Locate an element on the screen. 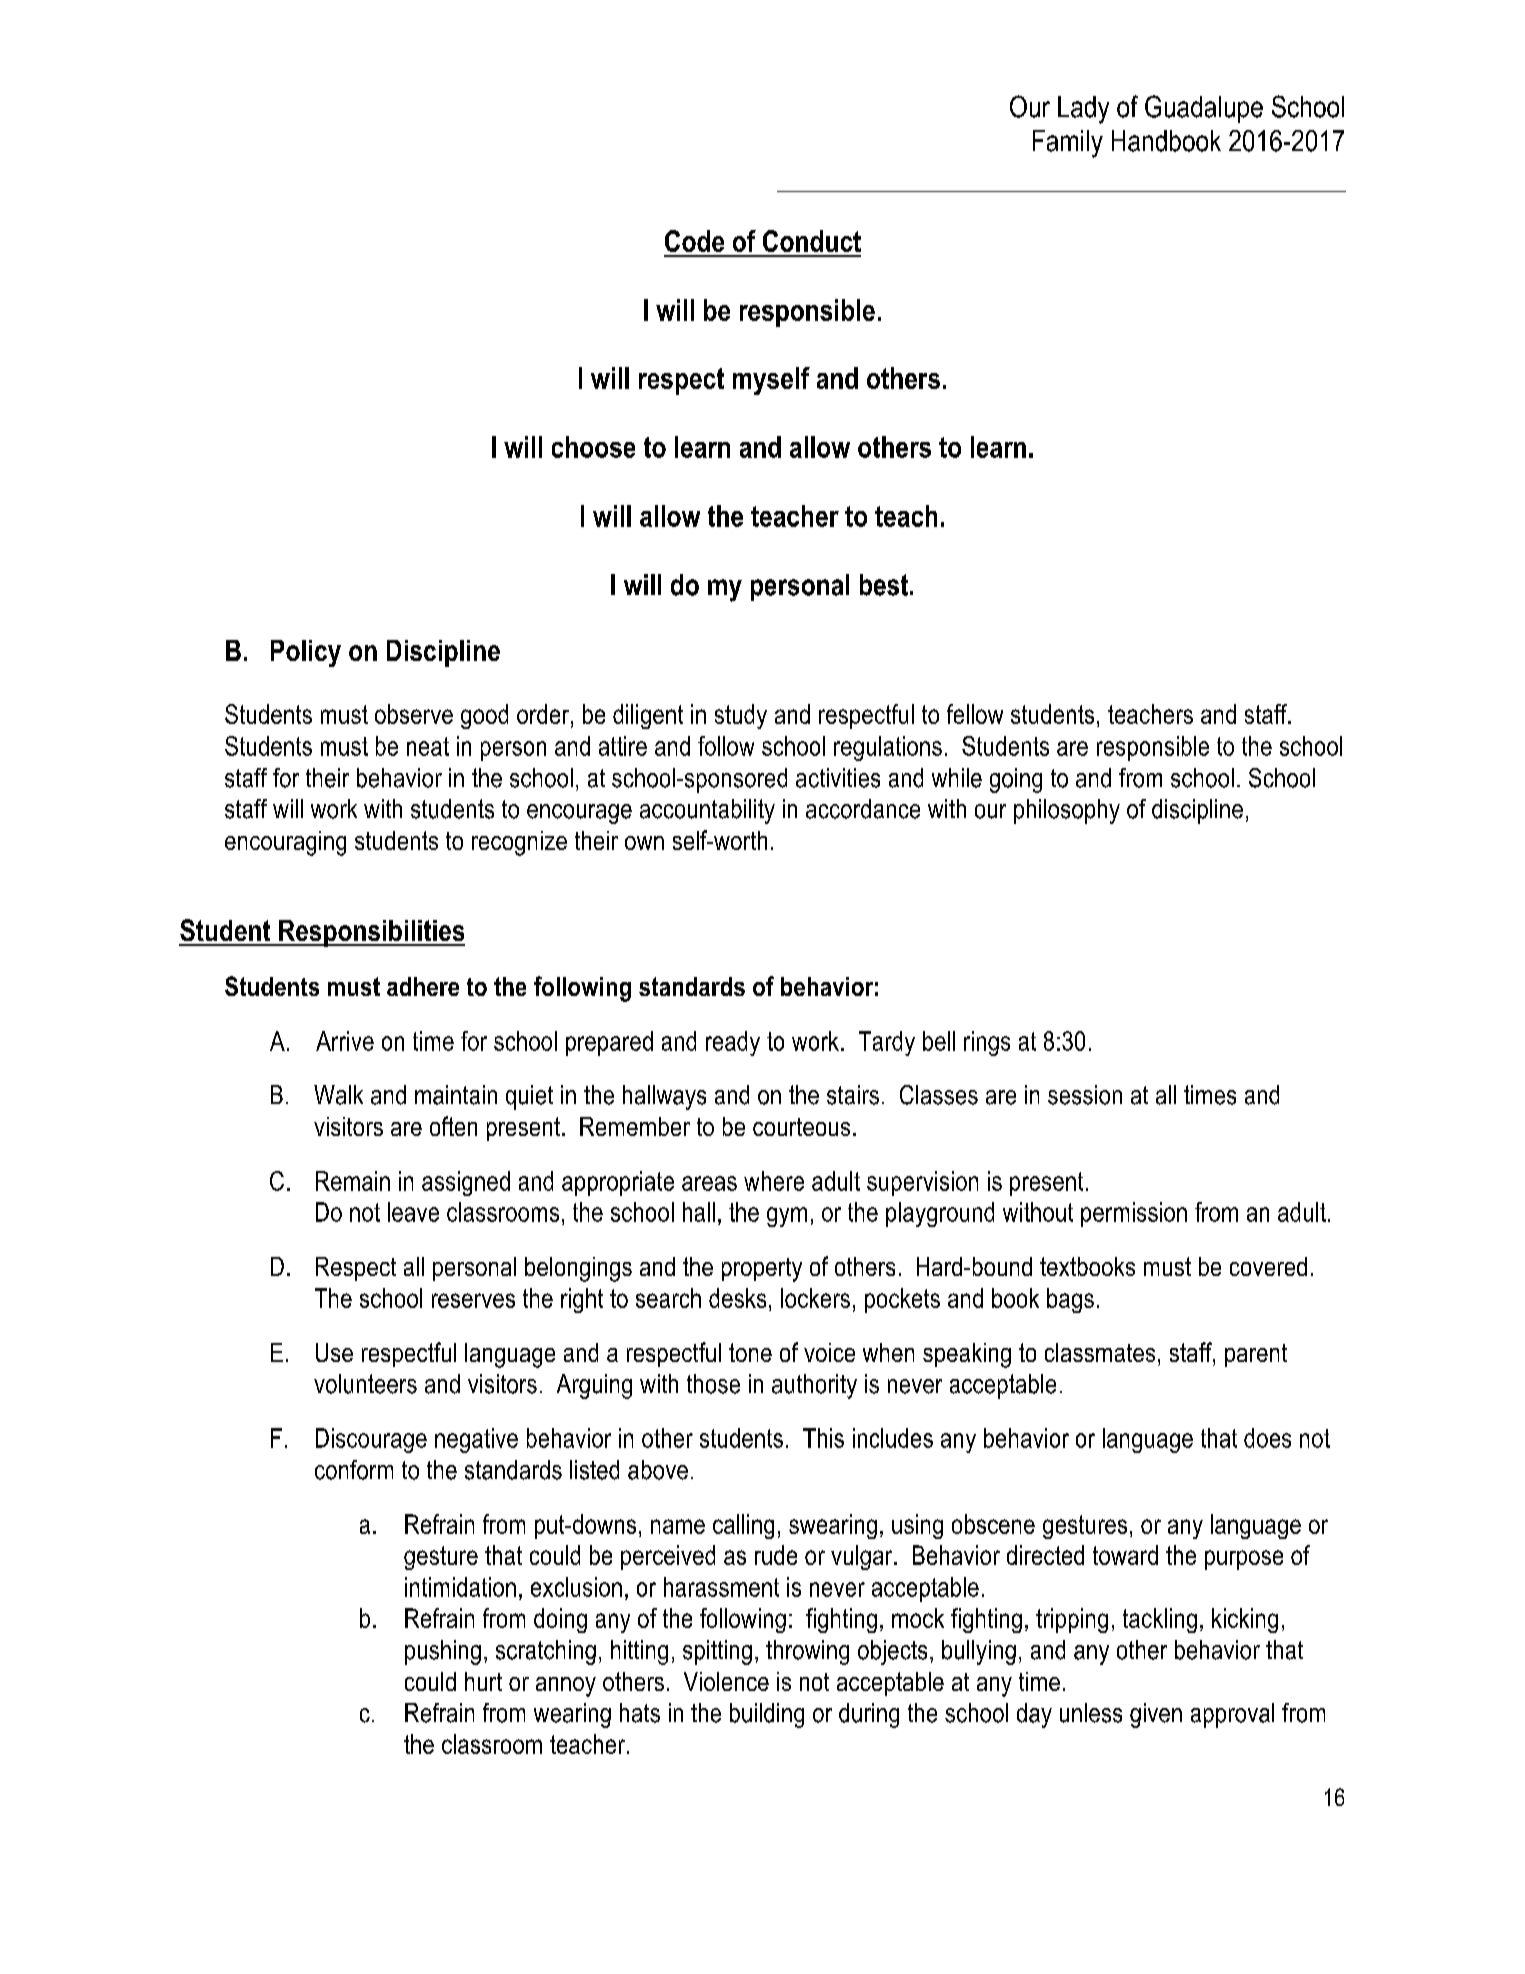 The height and width of the screenshot is (1974, 1525). accountability is located at coordinates (707, 811).
